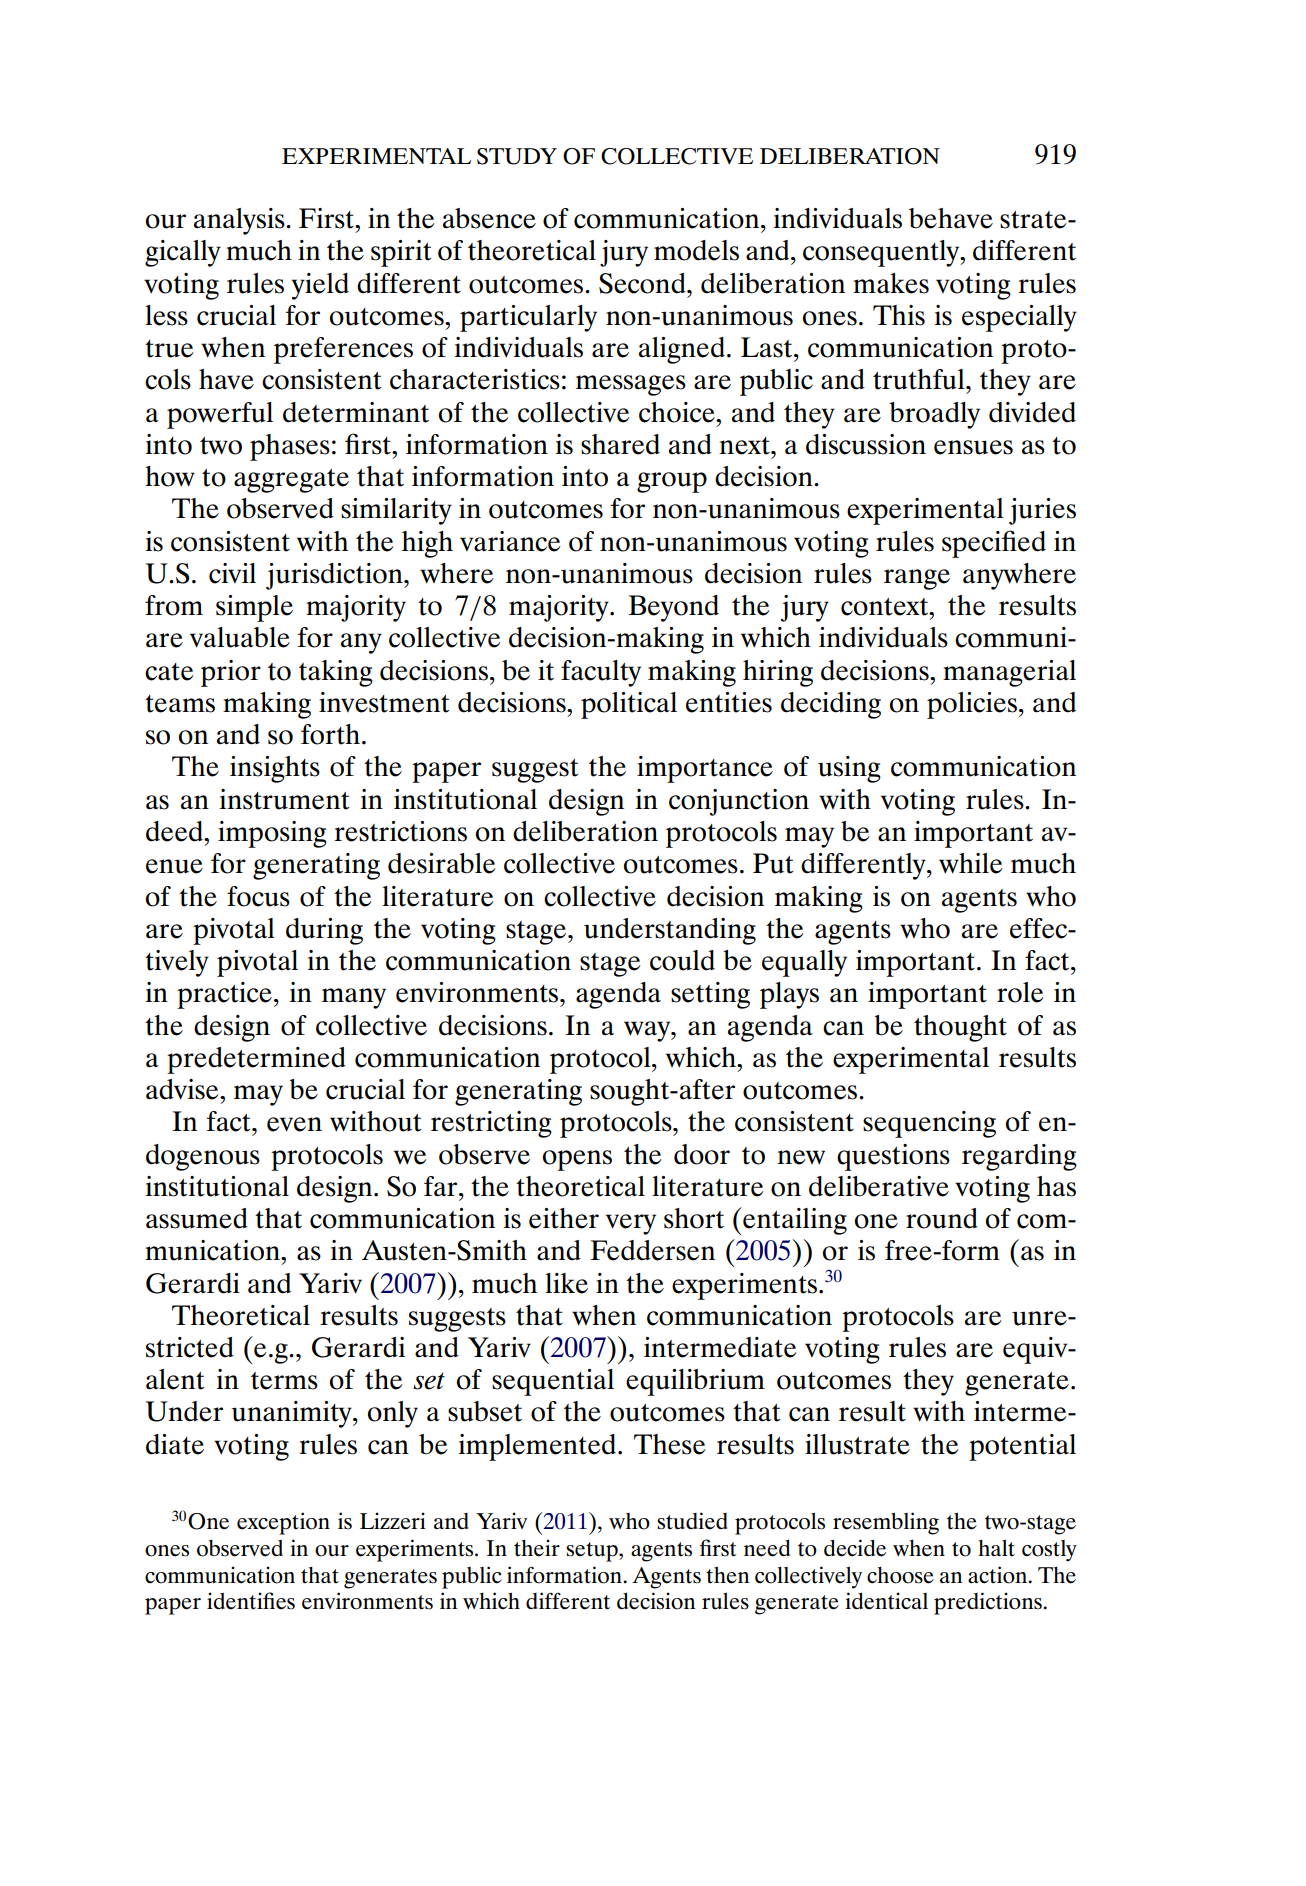 The width and height of the document is (1306, 1886). Describe the element at coordinates (240, 221) in the document. I see `analysis` at that location.
